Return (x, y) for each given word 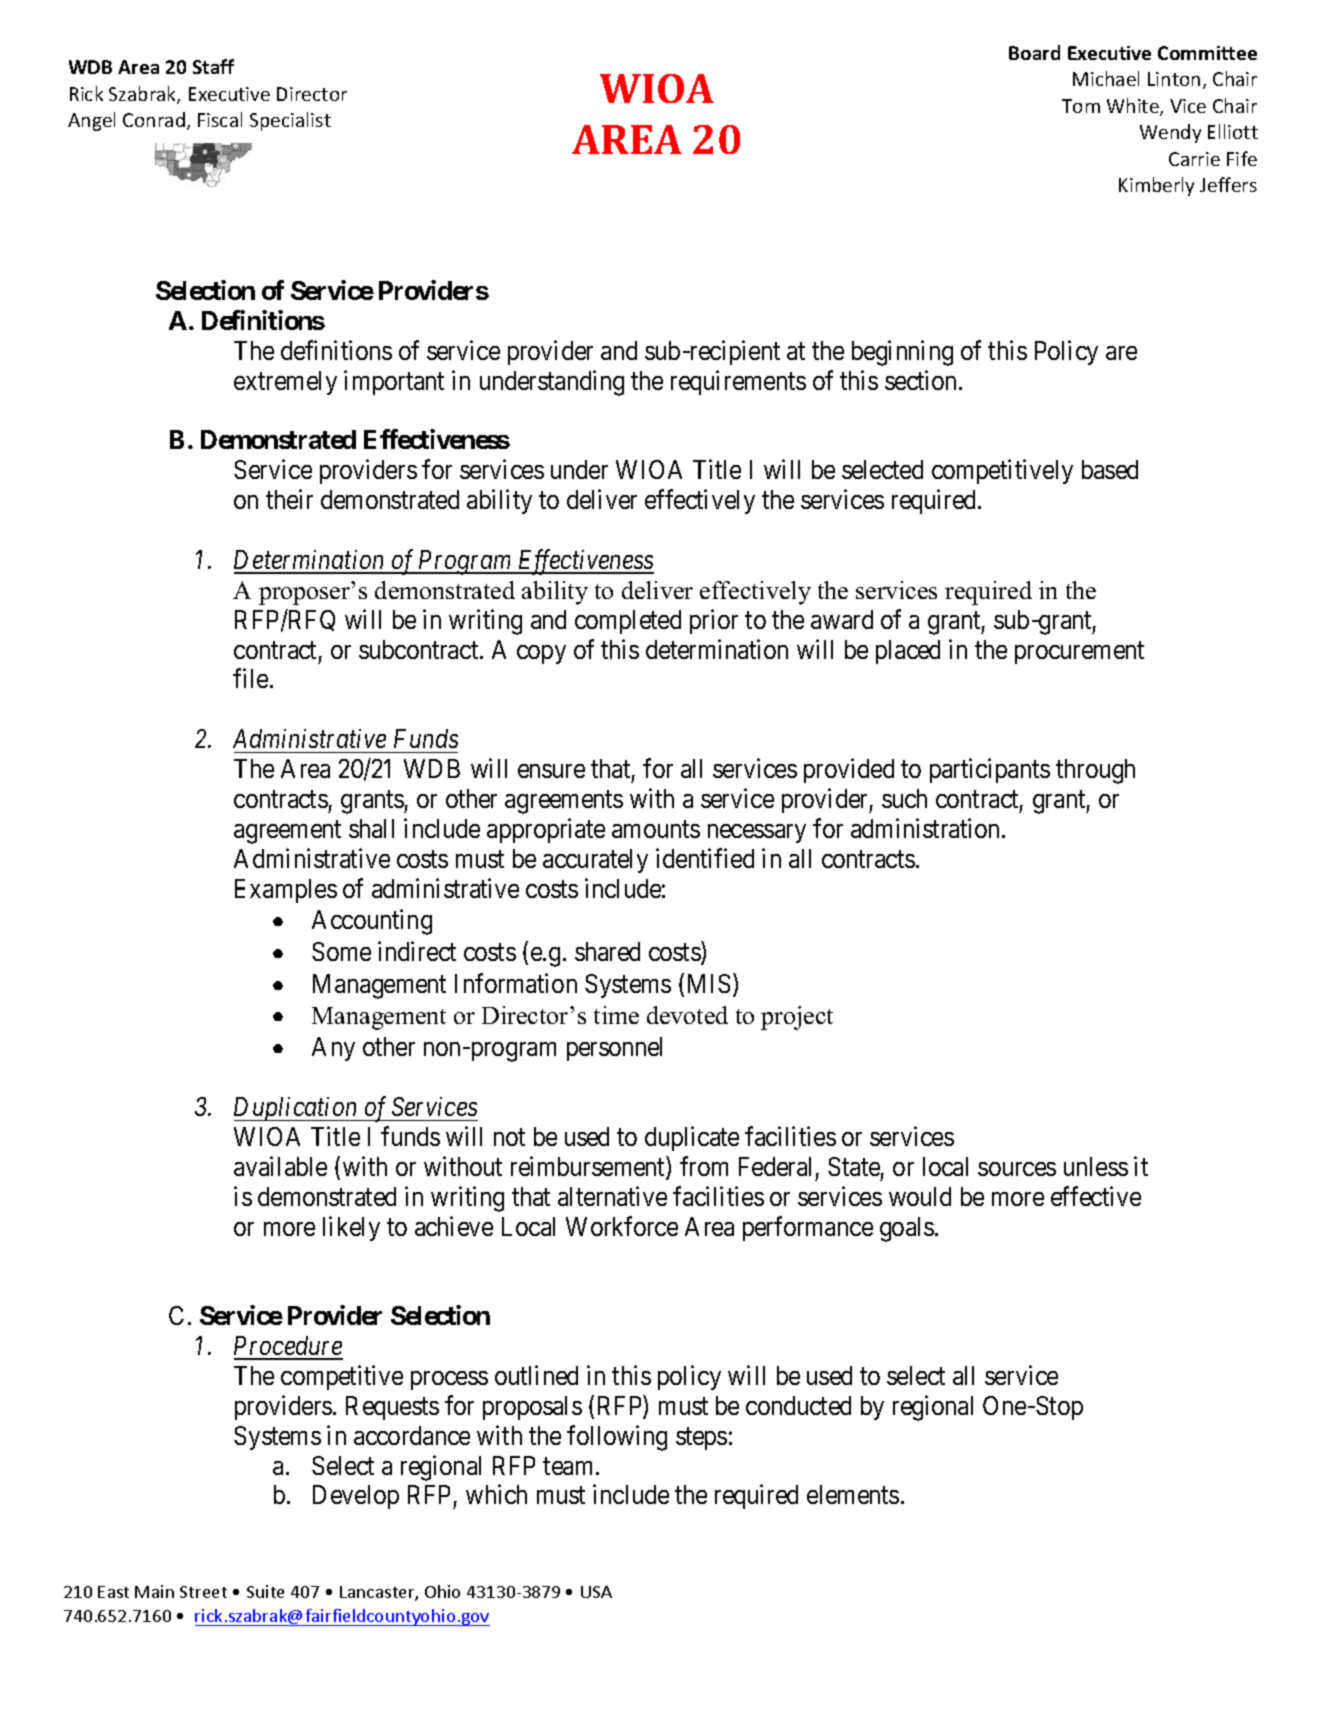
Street (203, 1592)
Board (1034, 52)
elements (853, 1494)
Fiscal (220, 119)
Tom (1081, 106)
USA (596, 1592)
